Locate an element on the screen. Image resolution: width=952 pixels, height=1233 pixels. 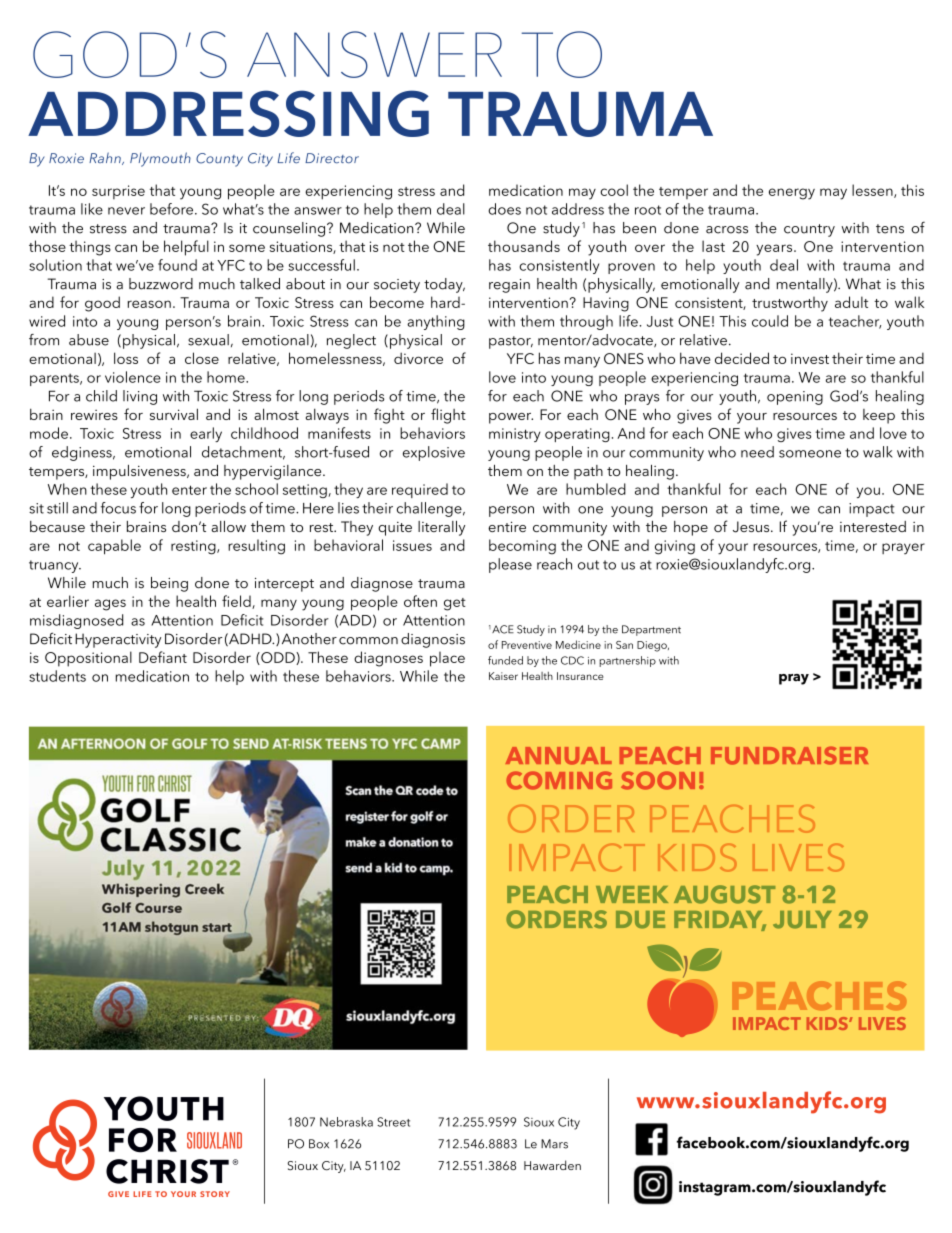
opening is located at coordinates (795, 398).
